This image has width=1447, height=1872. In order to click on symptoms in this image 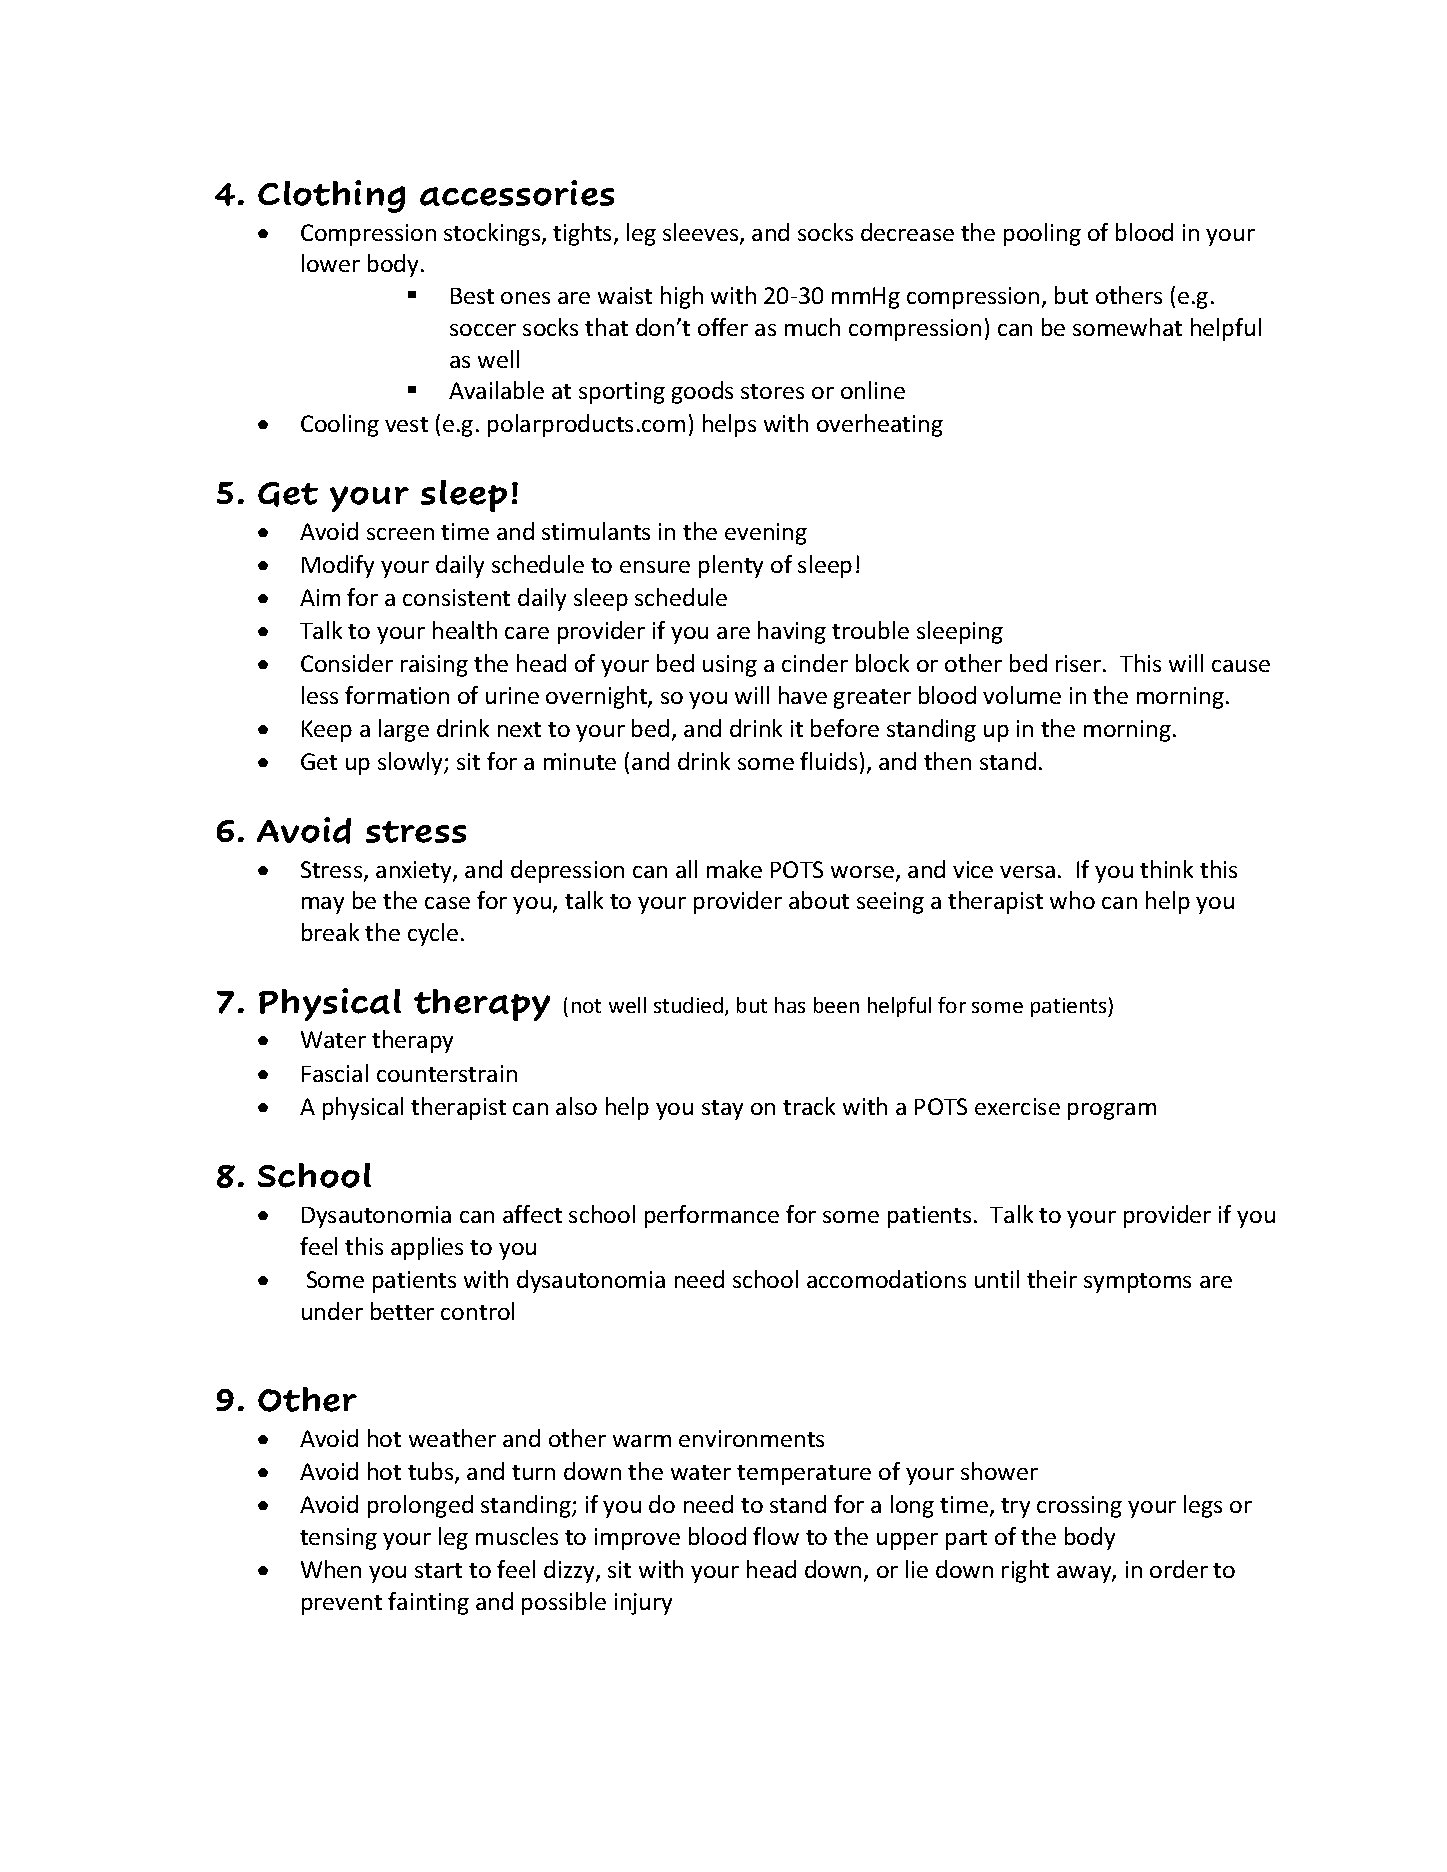, I will do `click(1137, 1283)`.
